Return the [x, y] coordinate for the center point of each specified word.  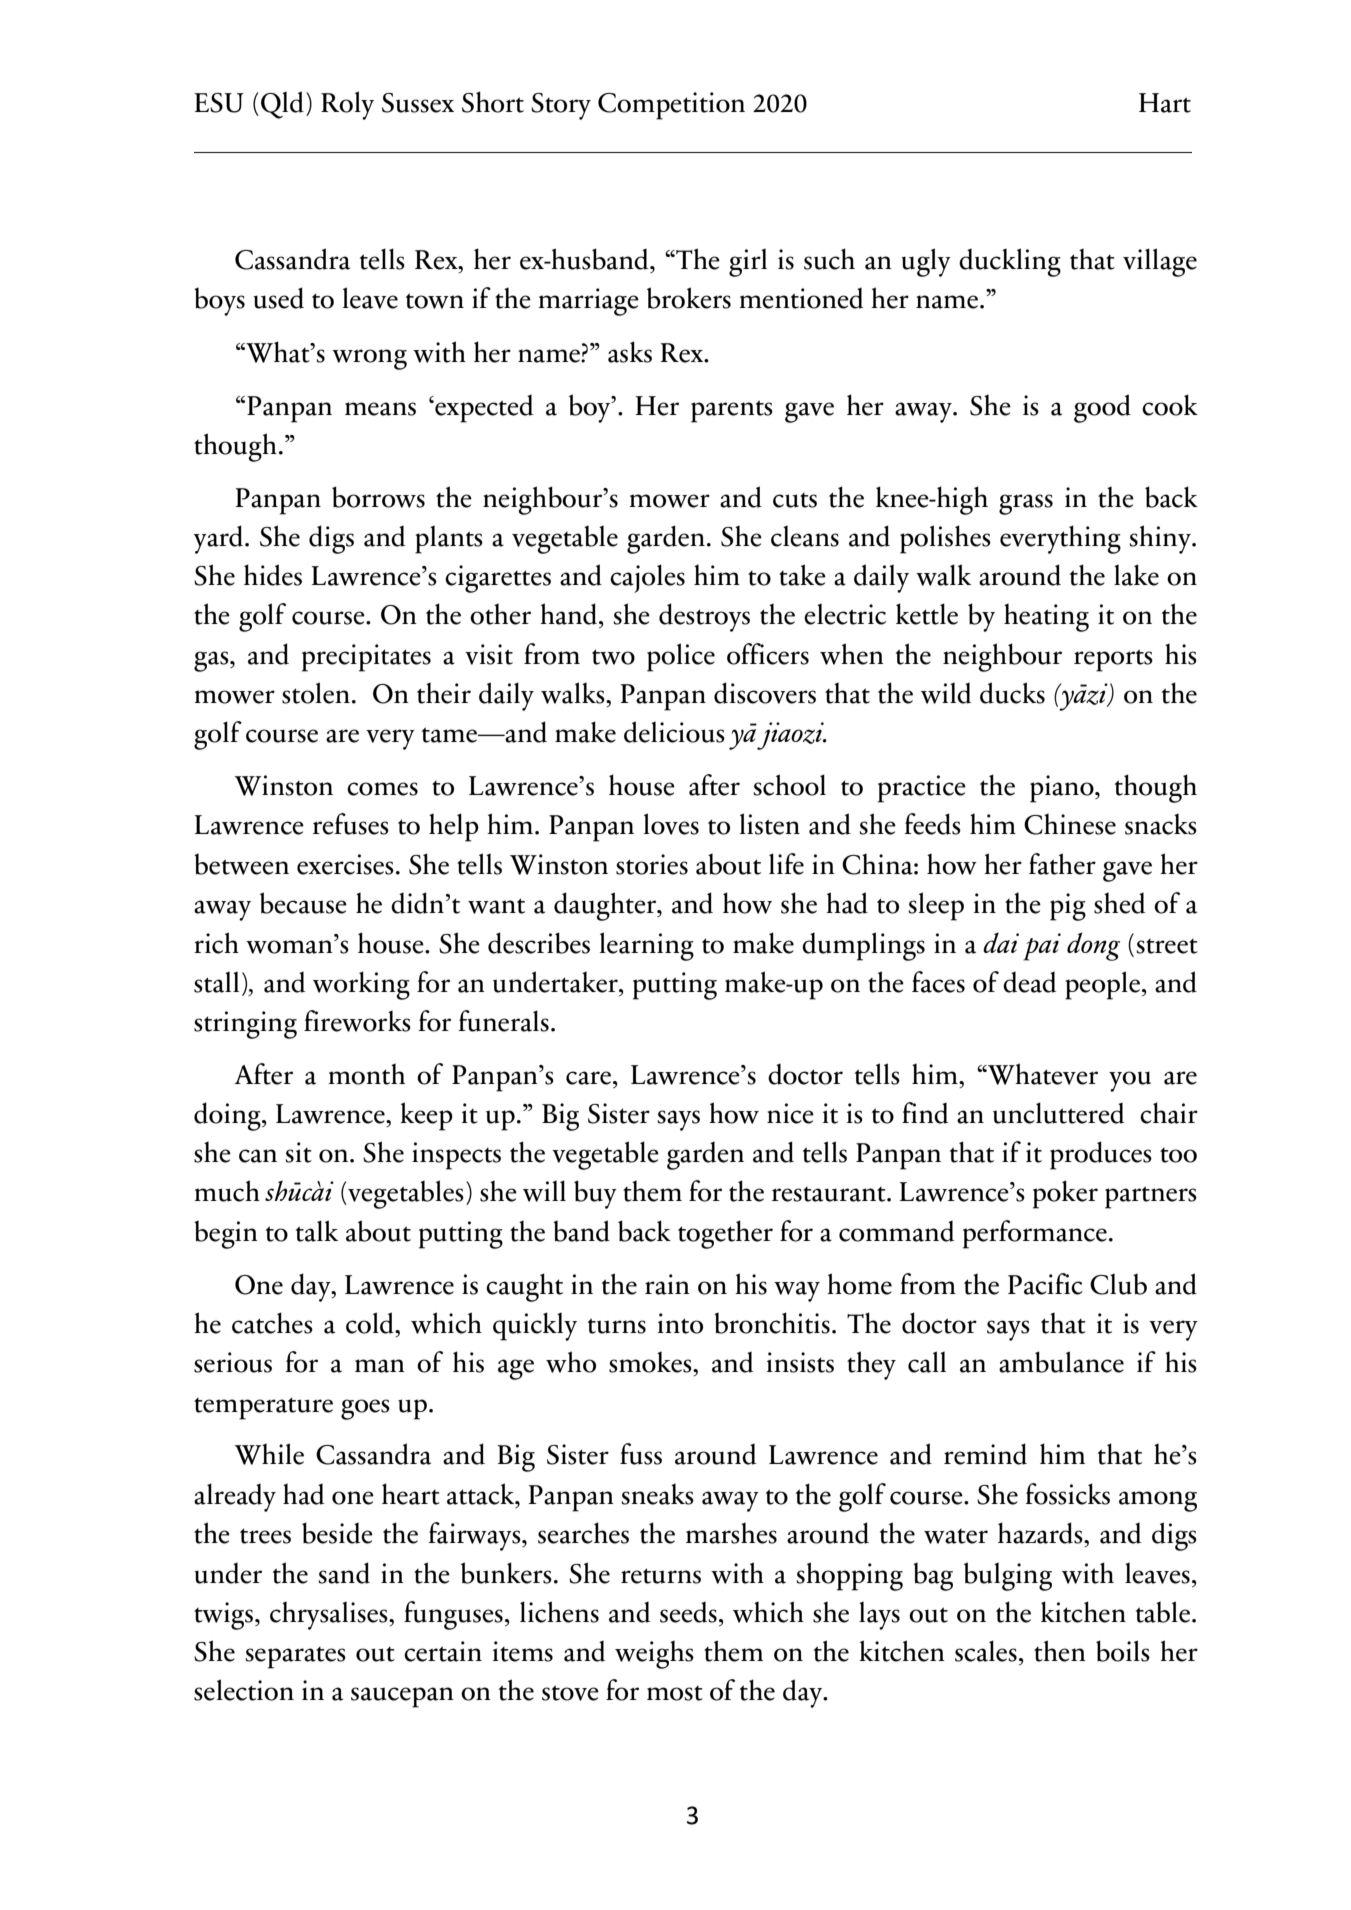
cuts [795, 500]
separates [296, 1658]
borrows [378, 497]
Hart [1165, 103]
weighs [654, 1654]
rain [667, 1284]
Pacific [1045, 1284]
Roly [347, 105]
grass [1026, 504]
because [303, 903]
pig [1068, 907]
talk [317, 1231]
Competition [671, 106]
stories [652, 864]
